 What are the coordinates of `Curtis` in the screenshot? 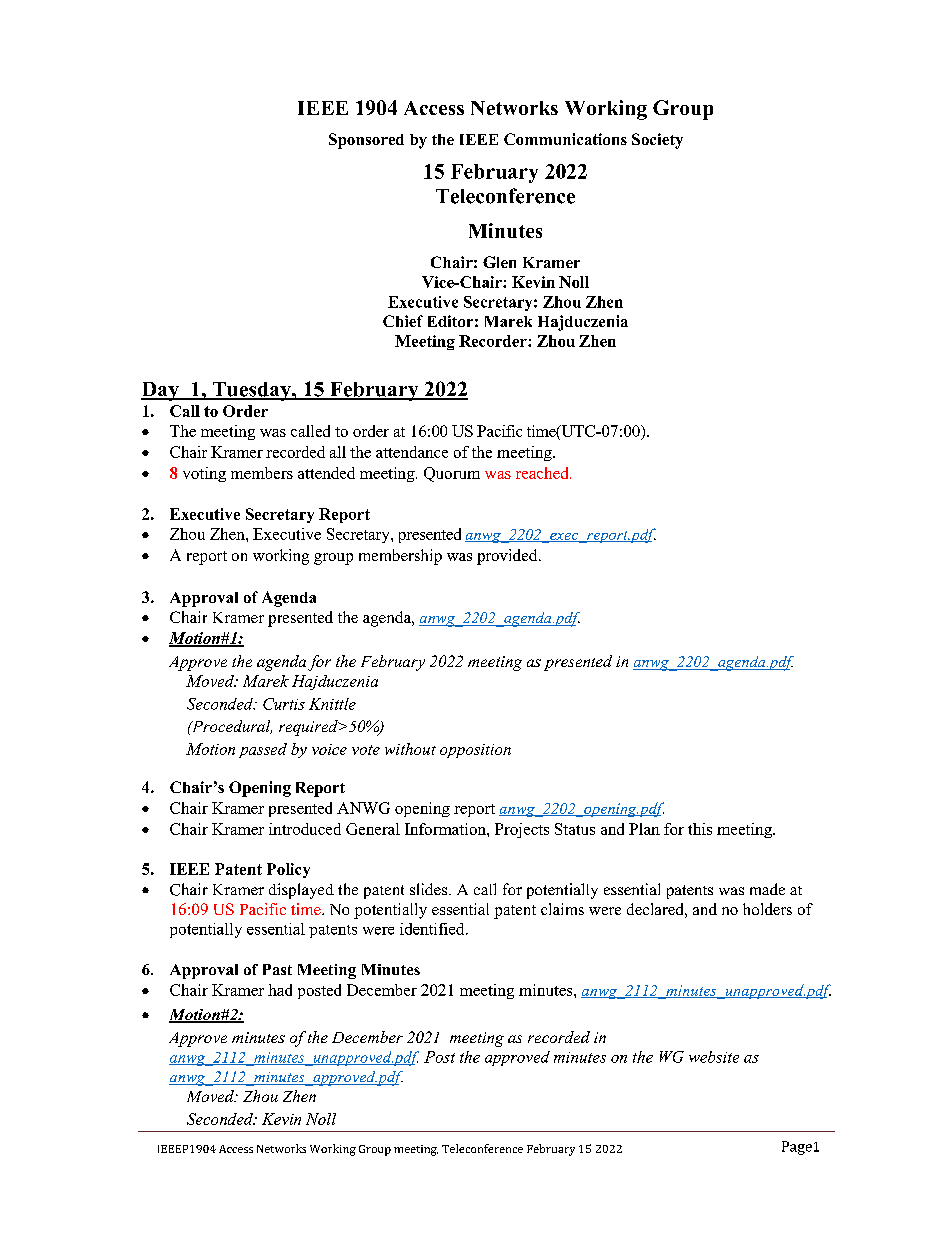 It's located at (284, 704).
